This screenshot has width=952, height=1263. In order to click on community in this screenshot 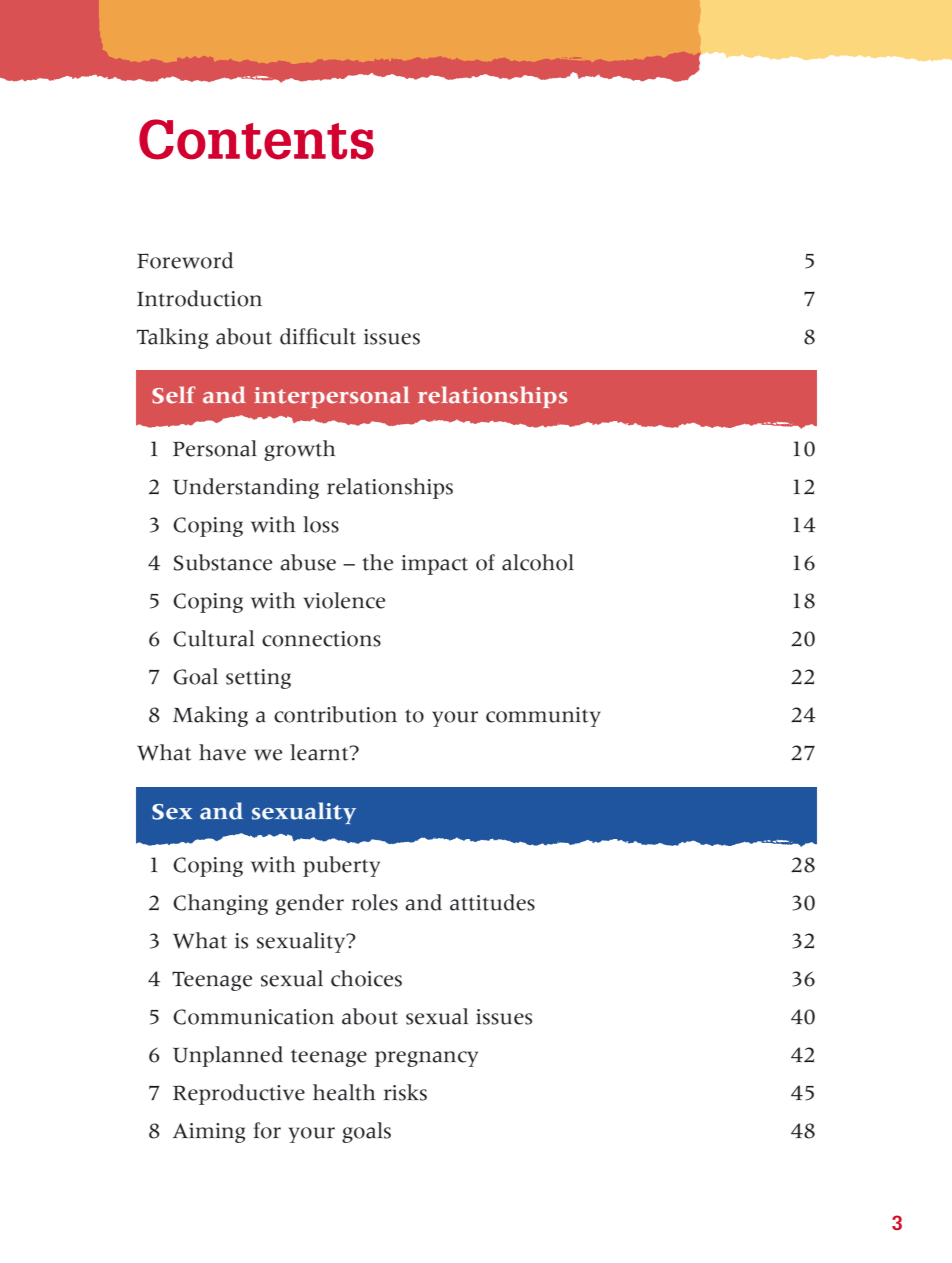, I will do `click(543, 717)`.
